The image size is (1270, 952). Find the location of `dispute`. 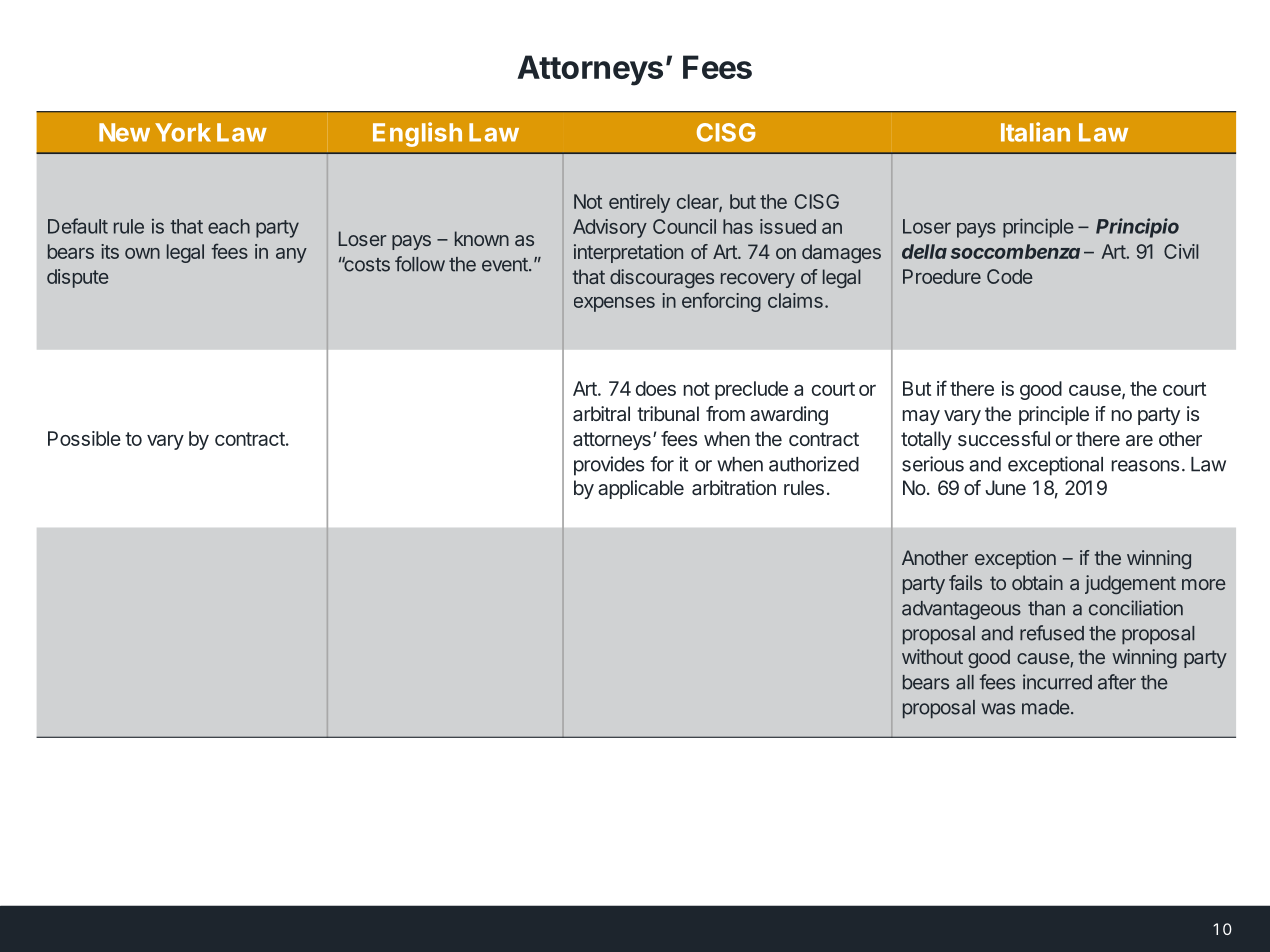

dispute is located at coordinates (78, 278).
